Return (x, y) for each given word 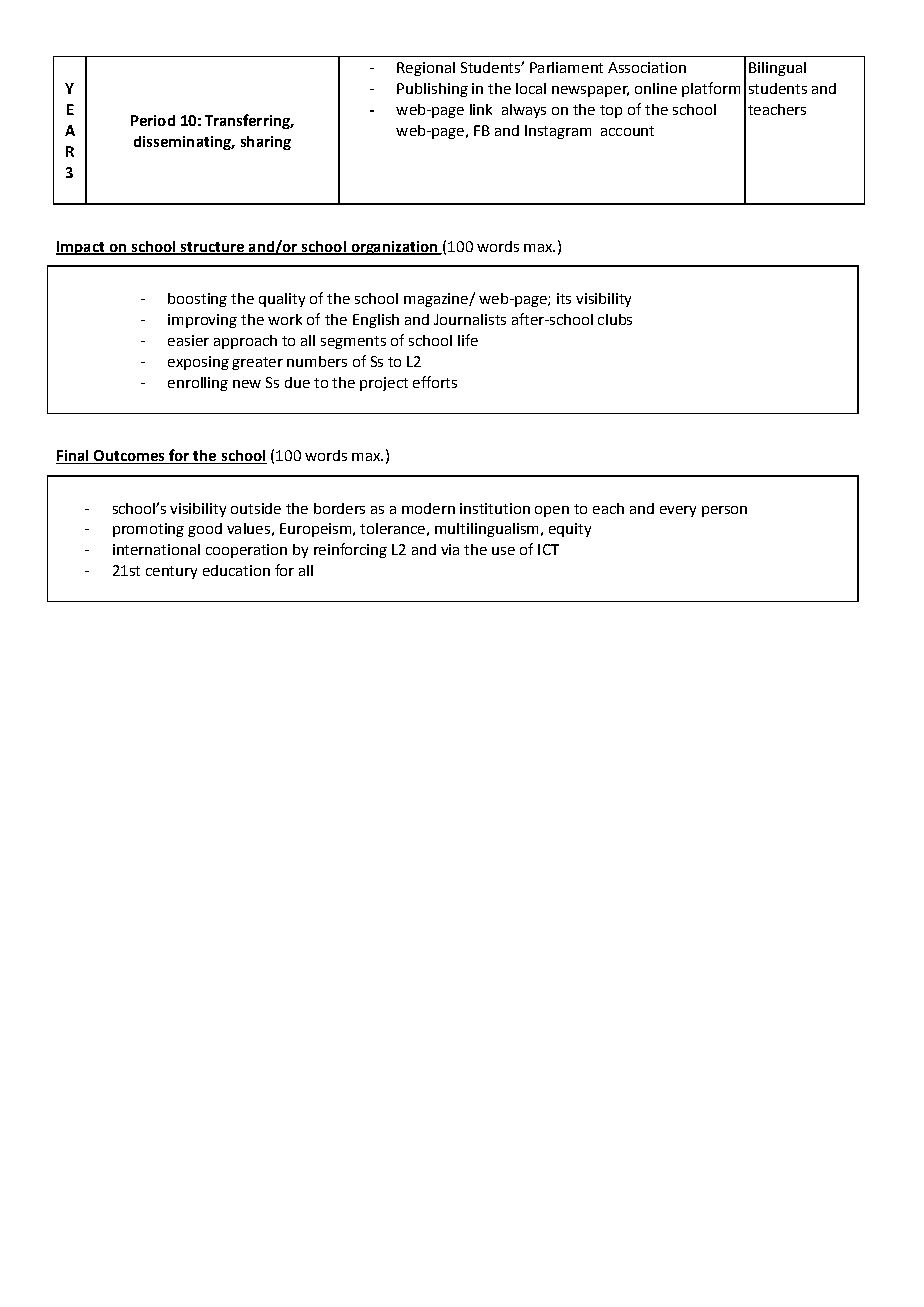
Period (153, 120)
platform (711, 89)
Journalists (470, 319)
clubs (615, 319)
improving (202, 321)
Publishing (432, 90)
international (156, 549)
